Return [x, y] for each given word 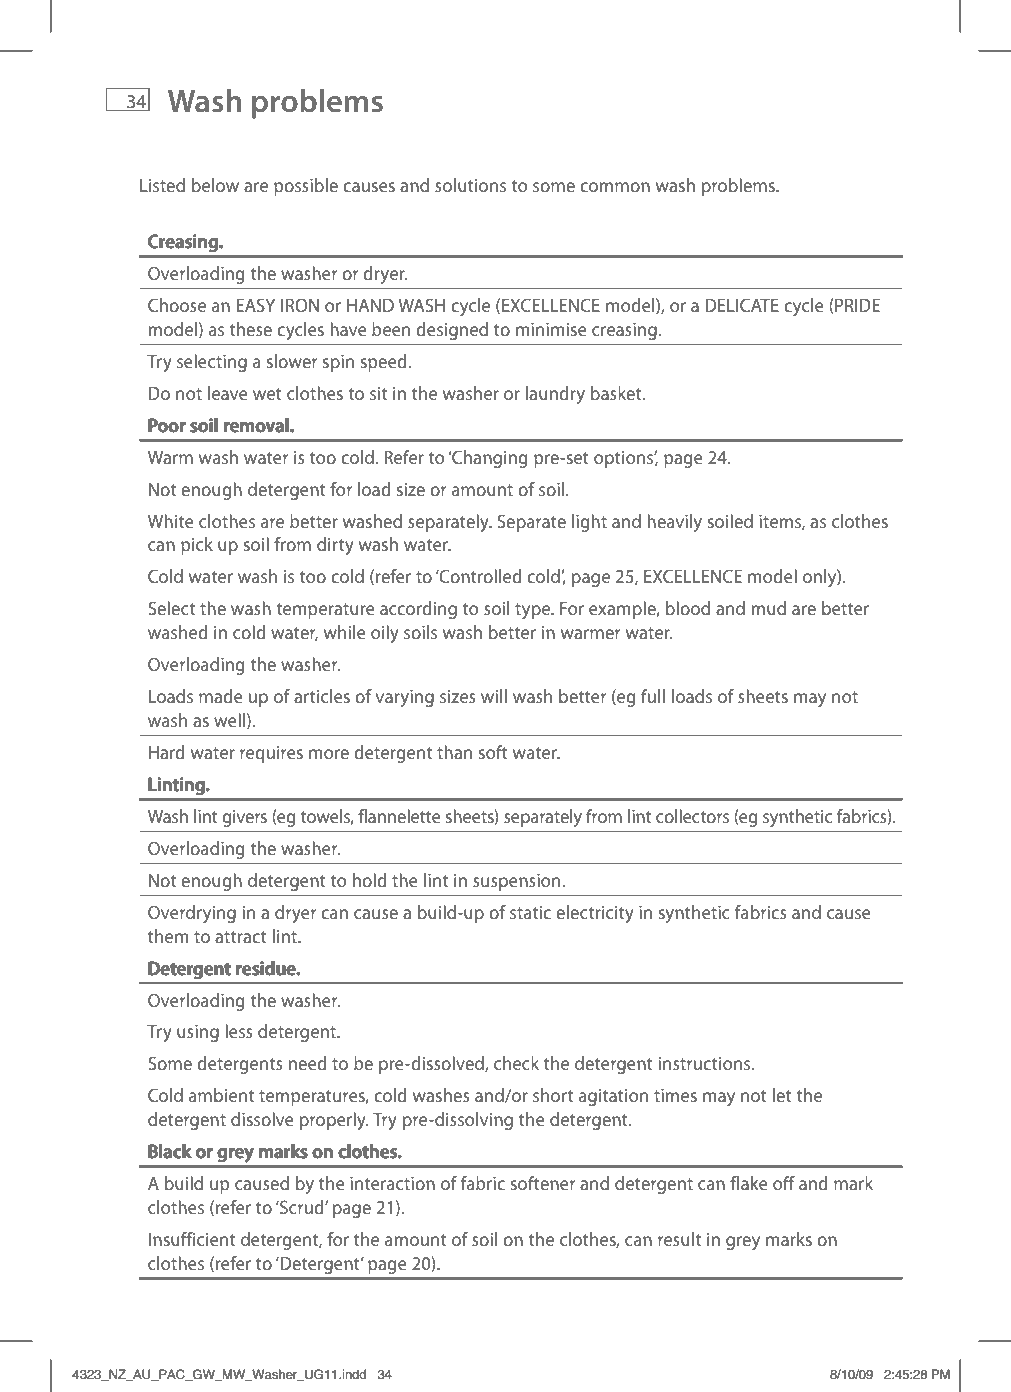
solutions [470, 185]
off [784, 1183]
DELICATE [742, 305]
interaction [392, 1183]
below [215, 185]
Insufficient [192, 1239]
